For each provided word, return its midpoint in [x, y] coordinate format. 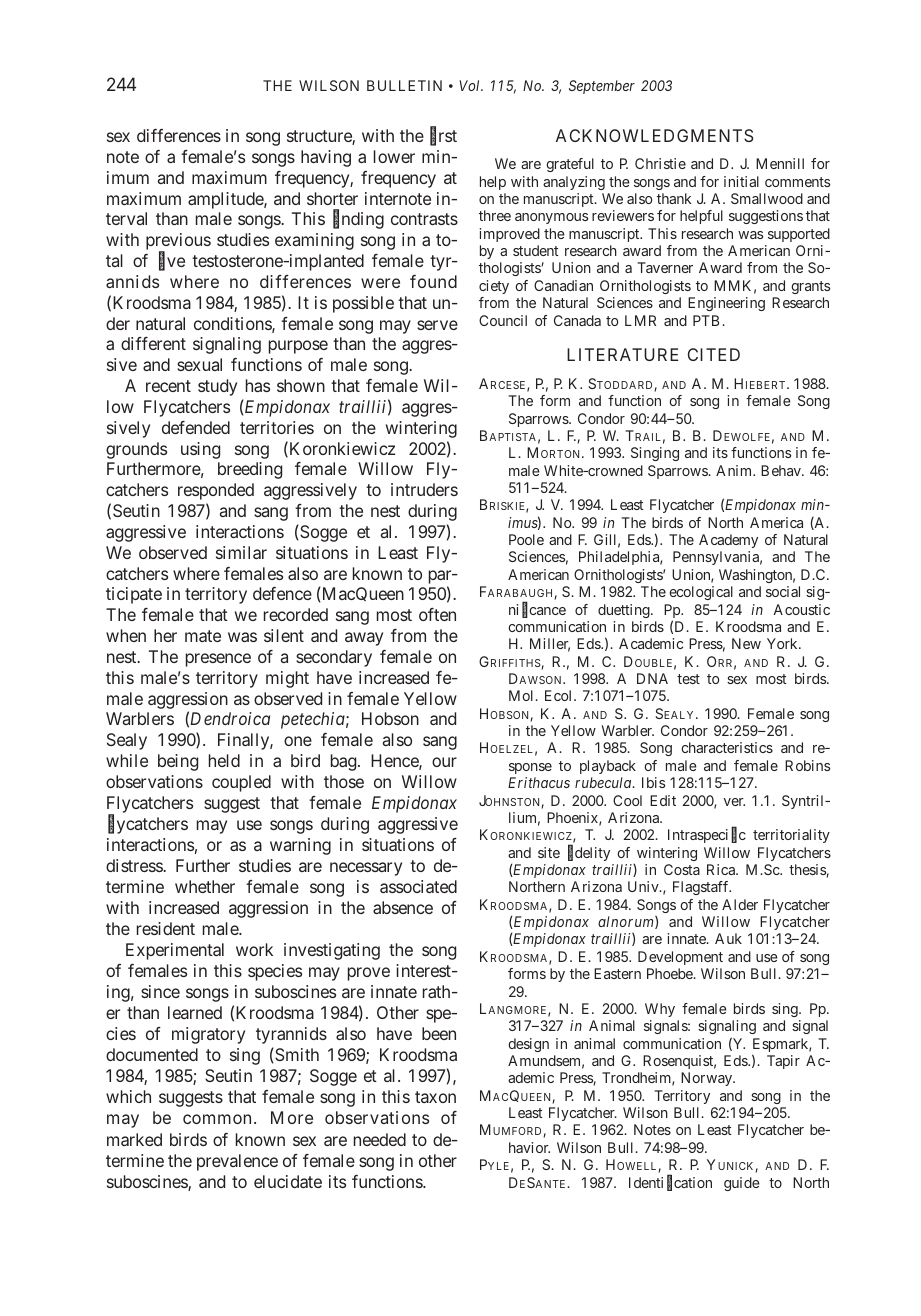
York [783, 643]
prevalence [237, 1162]
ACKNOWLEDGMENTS [654, 135]
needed [380, 1139]
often [437, 614]
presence [218, 660]
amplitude [226, 200]
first [443, 136]
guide [742, 1184]
